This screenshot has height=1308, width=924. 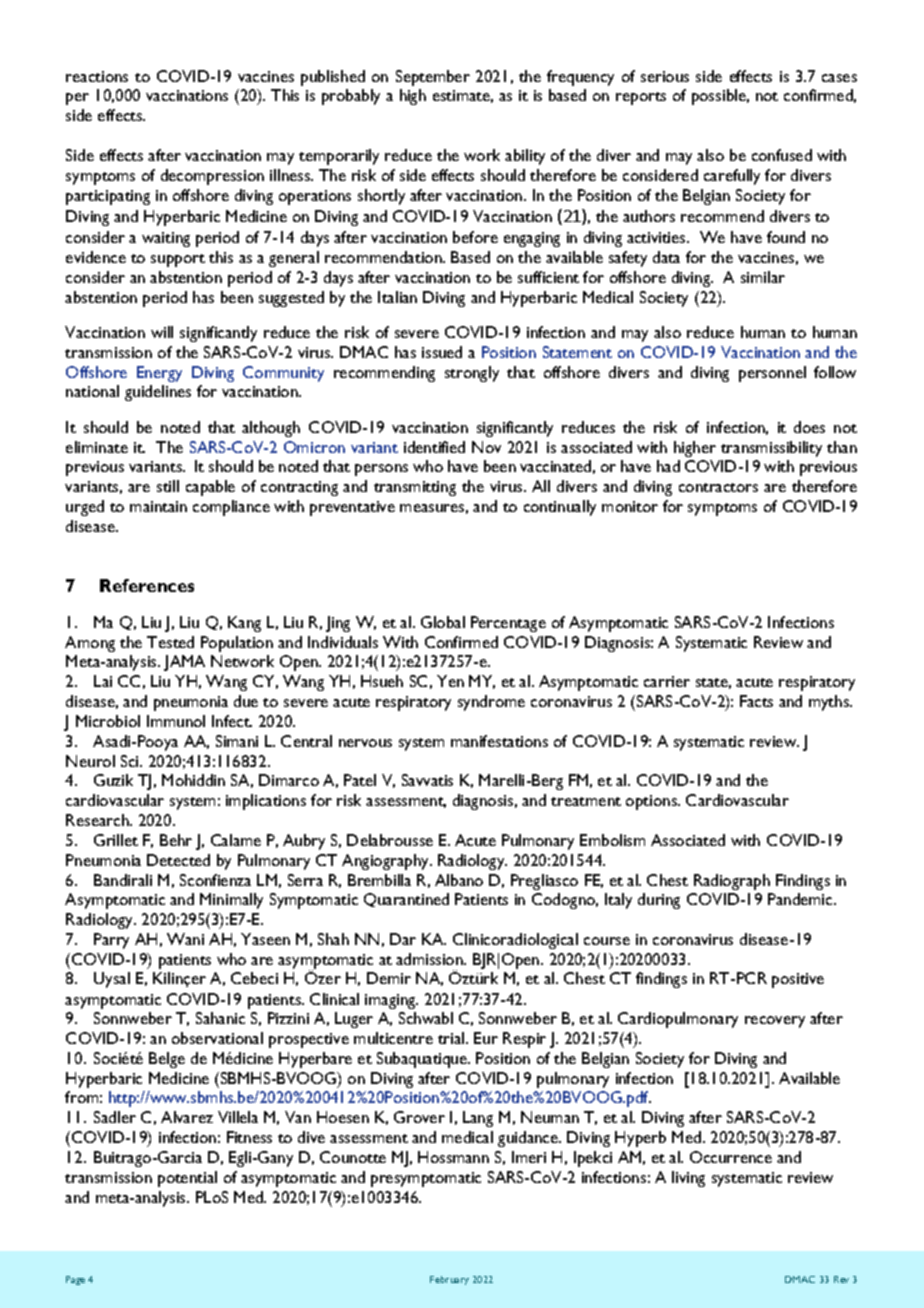 What do you see at coordinates (782, 155) in the screenshot?
I see `confused` at bounding box center [782, 155].
